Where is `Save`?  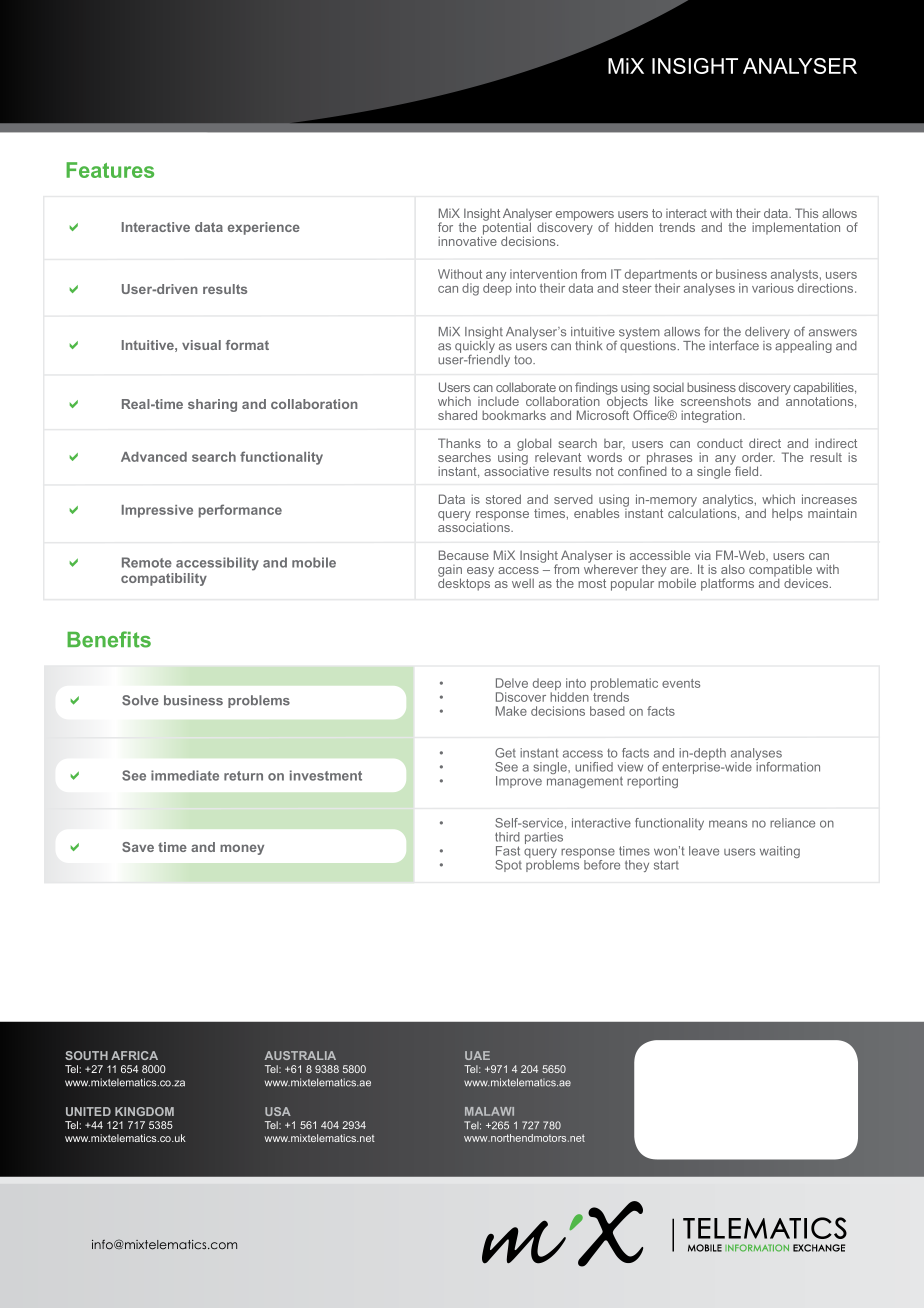 Save is located at coordinates (138, 847).
